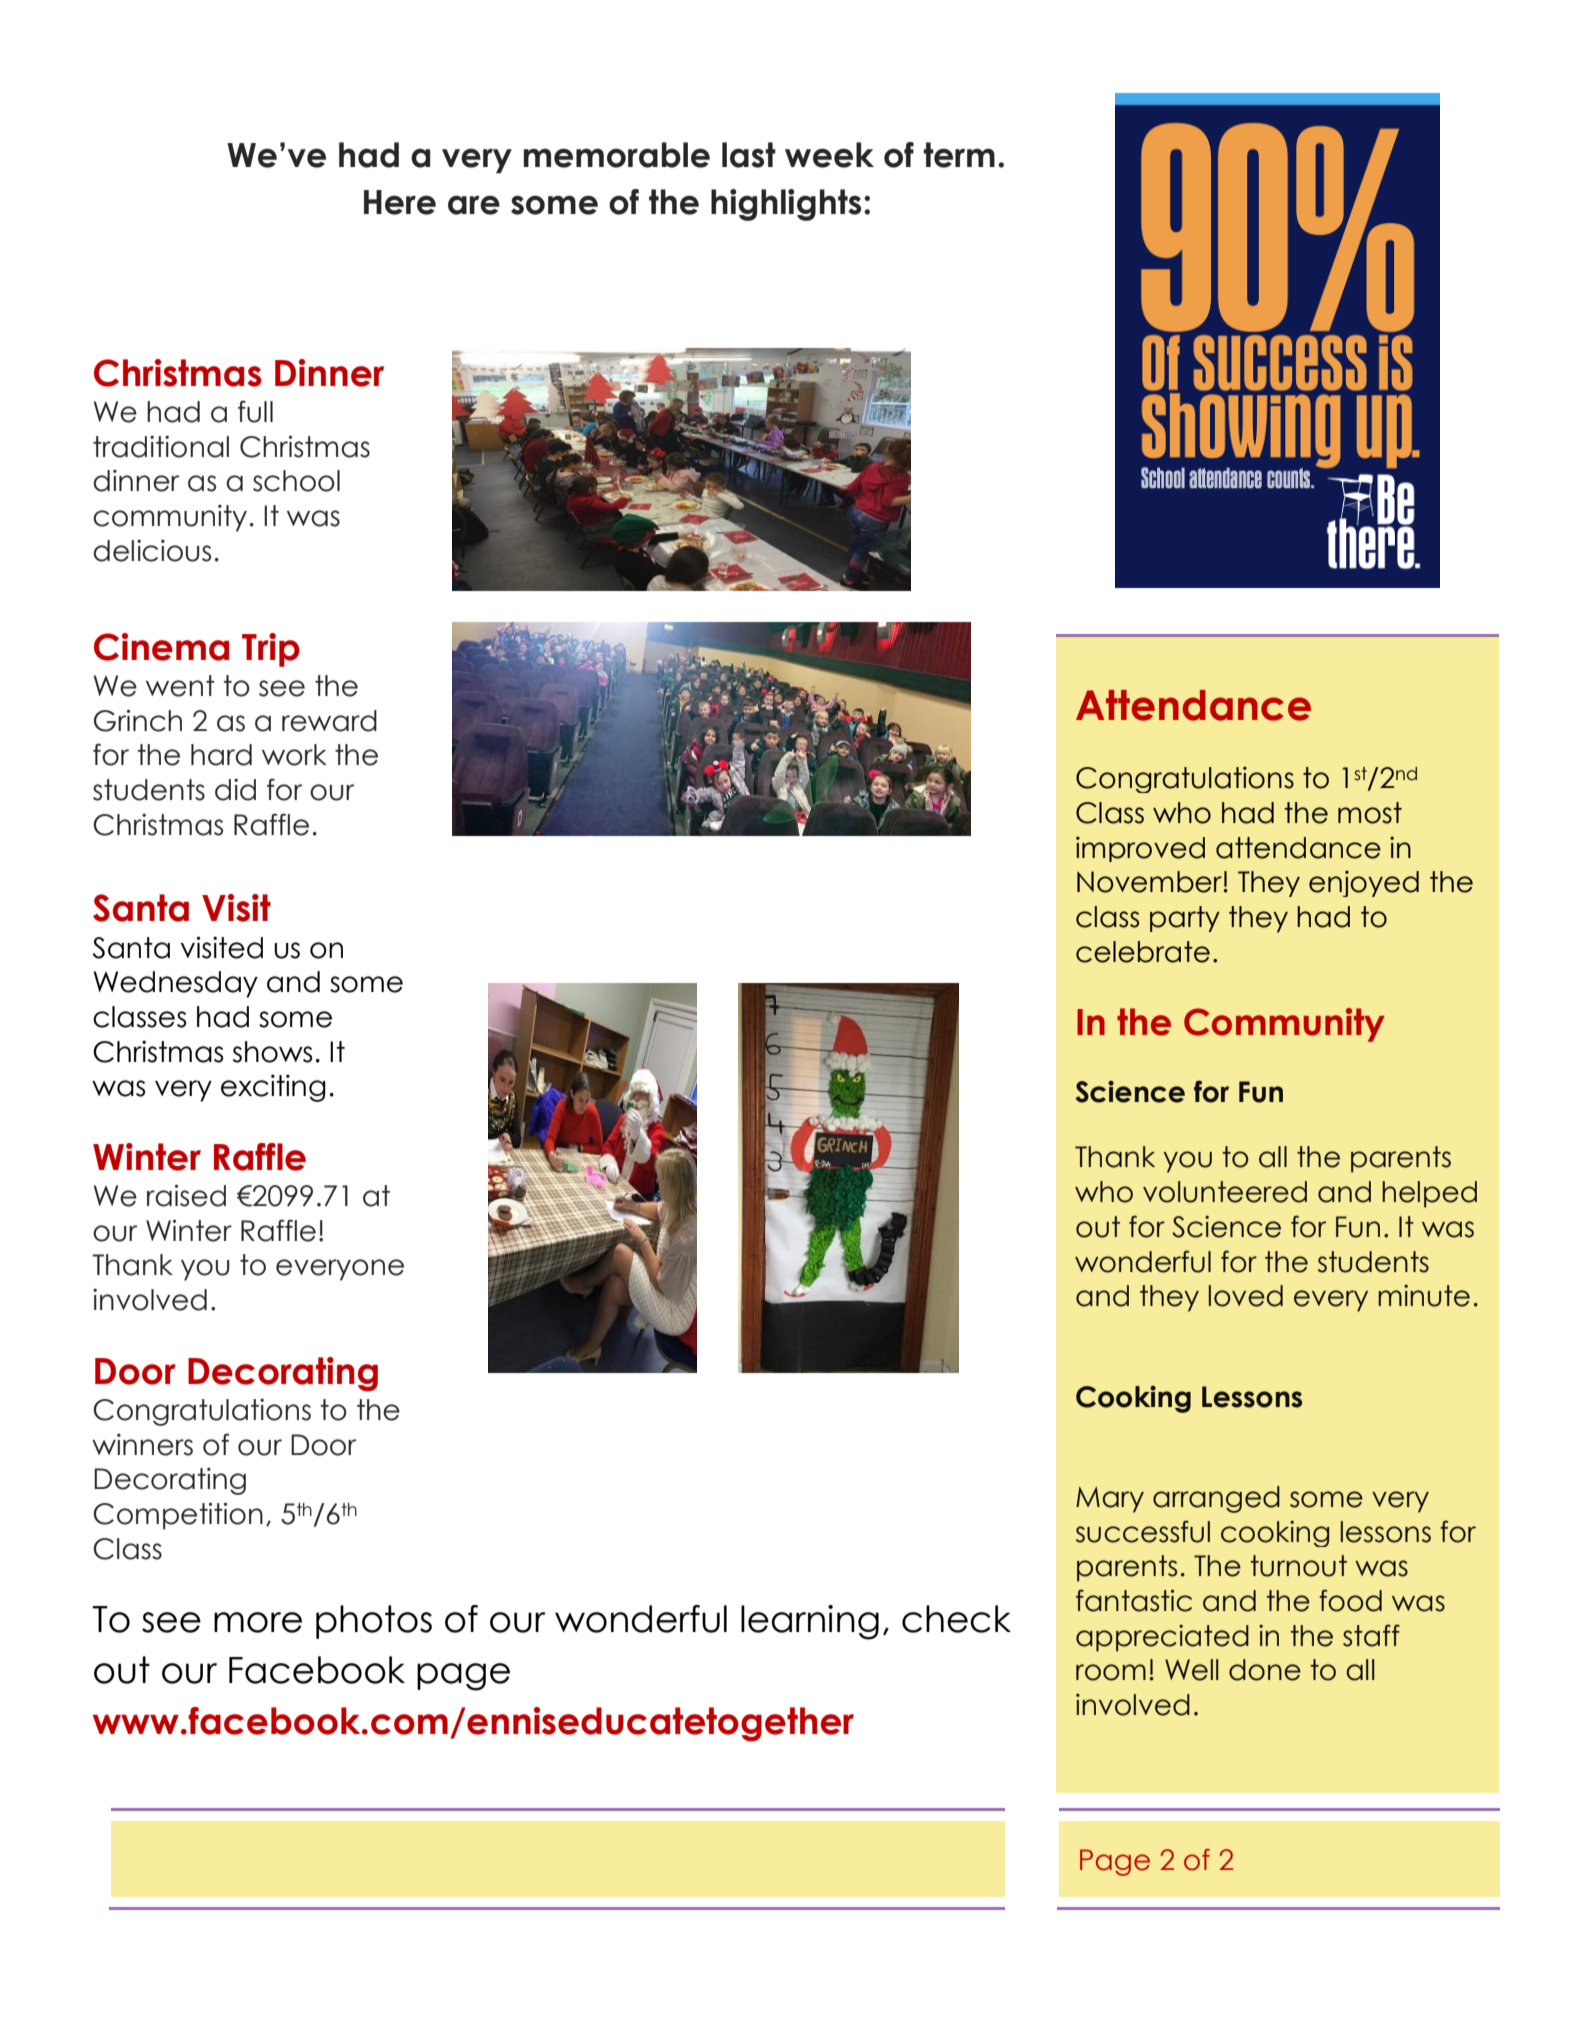 The height and width of the screenshot is (2037, 1574). What do you see at coordinates (959, 155) in the screenshot?
I see `term` at bounding box center [959, 155].
